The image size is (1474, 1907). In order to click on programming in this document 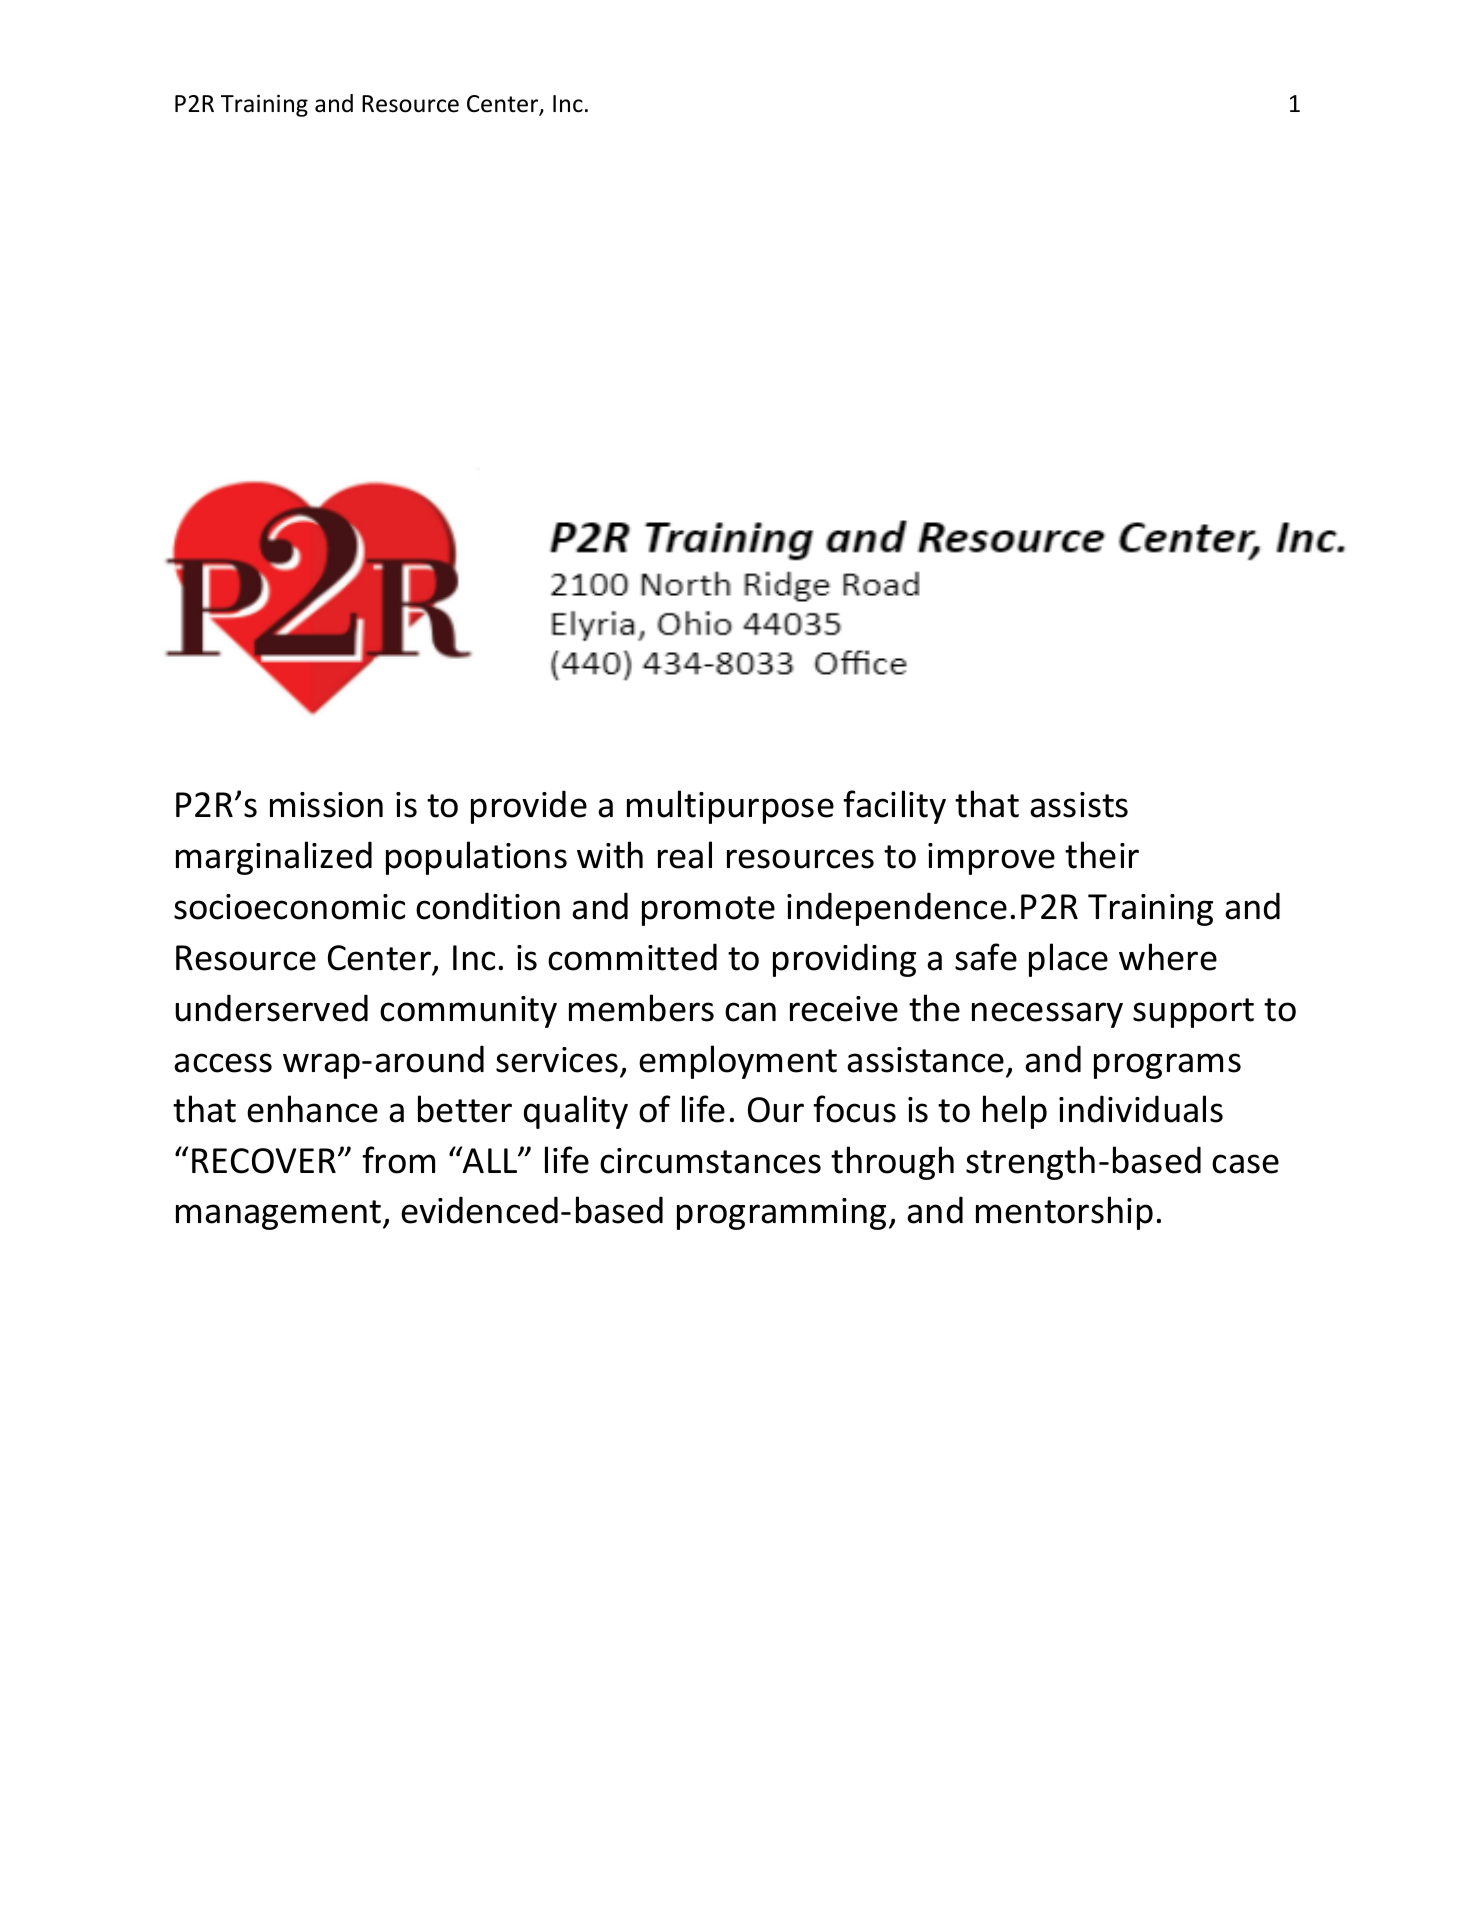, I will do `click(781, 1214)`.
